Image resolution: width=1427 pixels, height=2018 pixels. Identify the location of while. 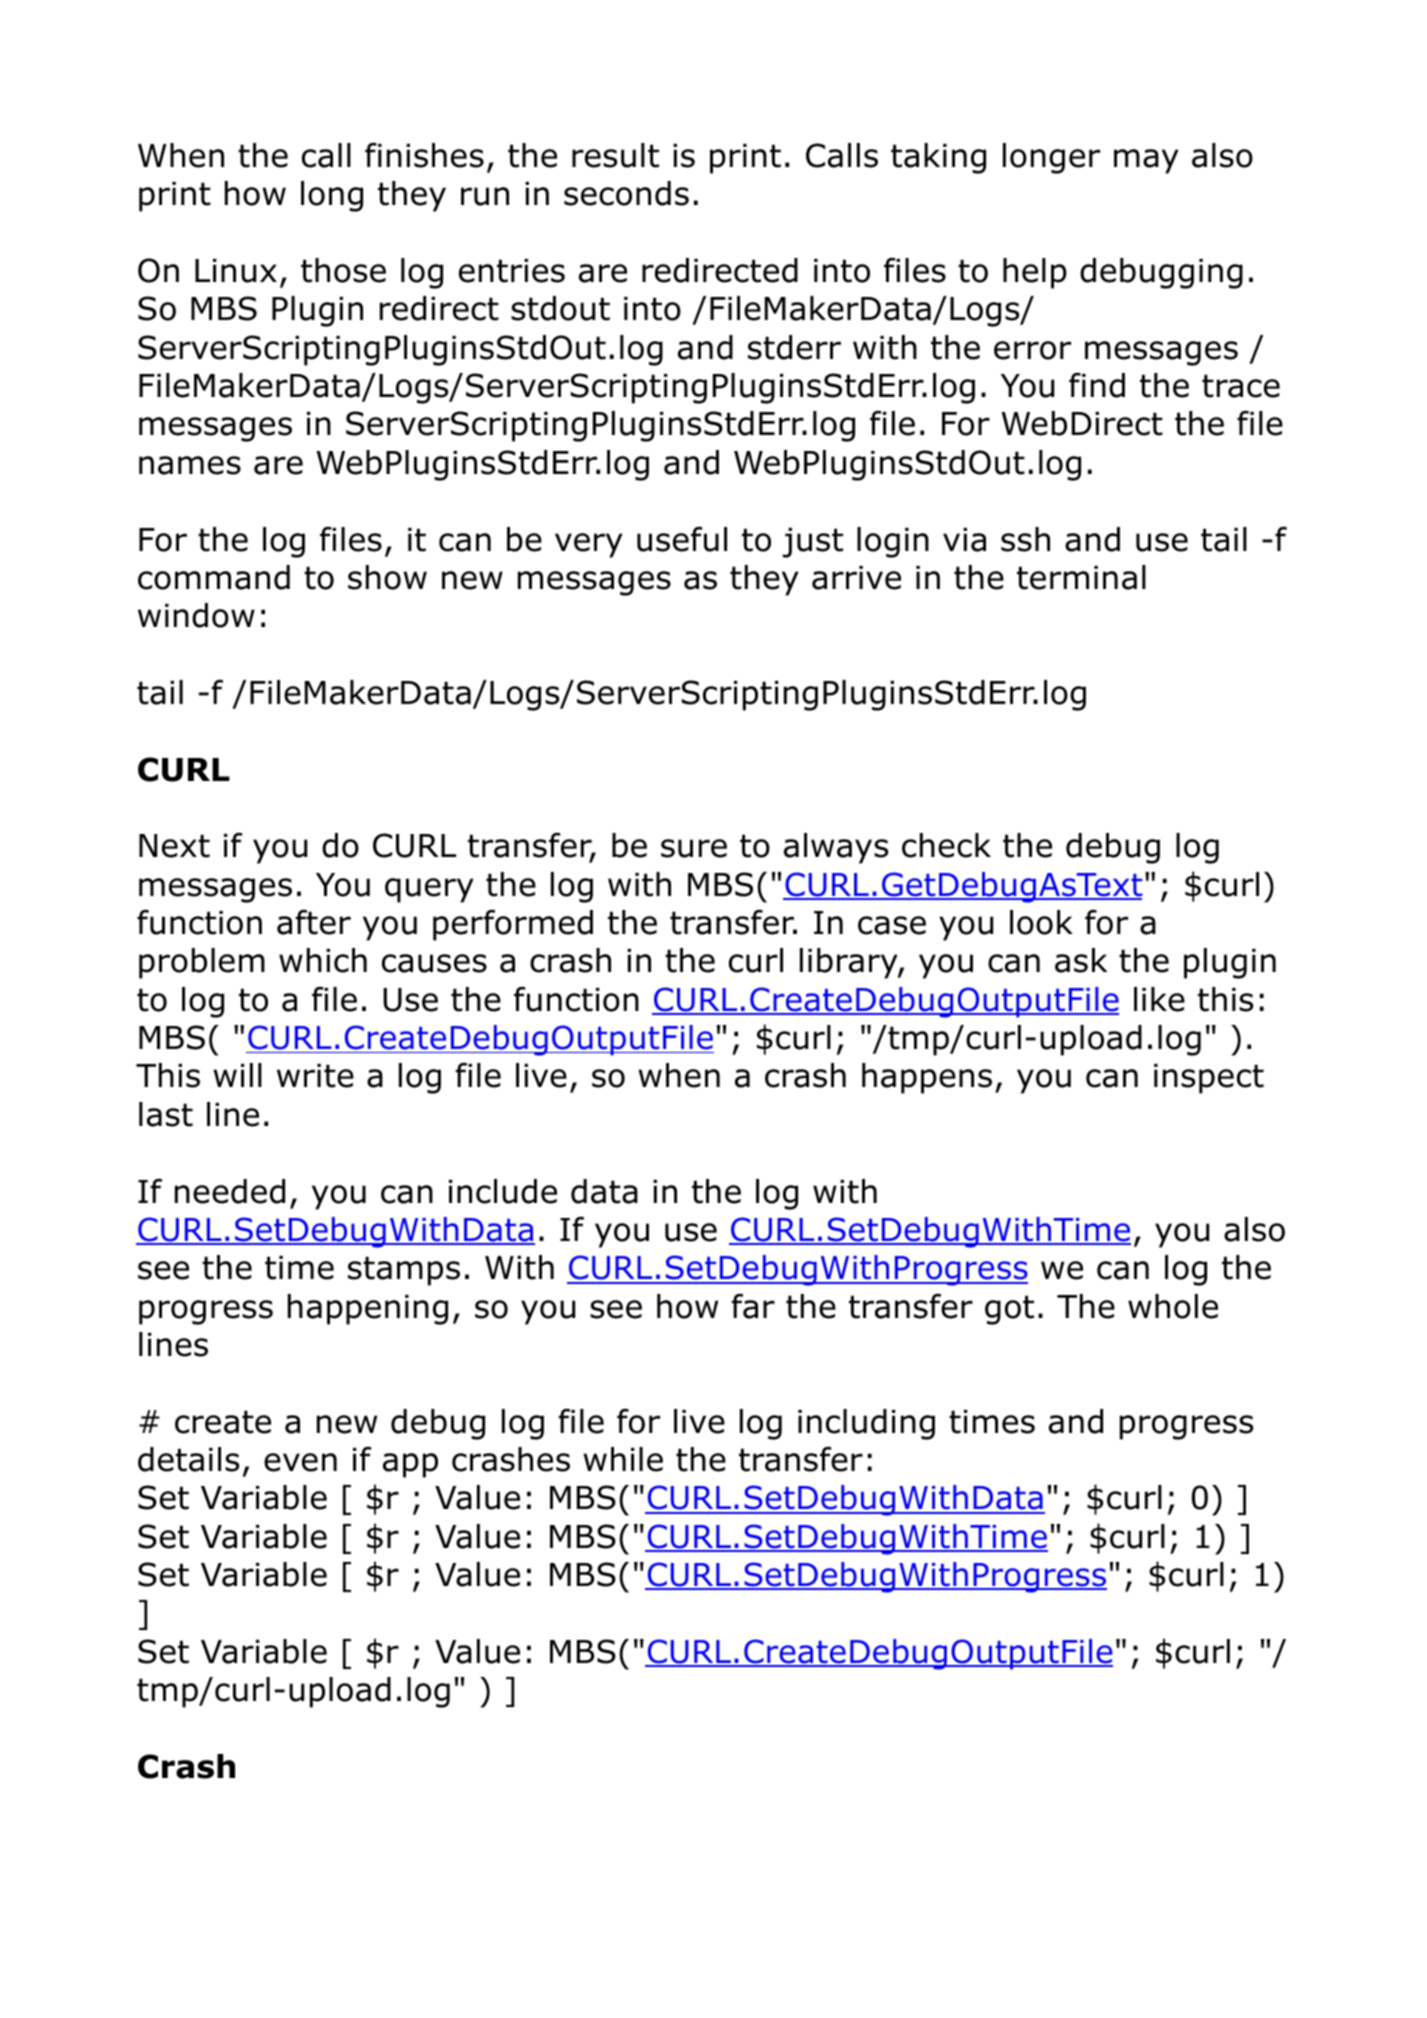
(623, 1459).
